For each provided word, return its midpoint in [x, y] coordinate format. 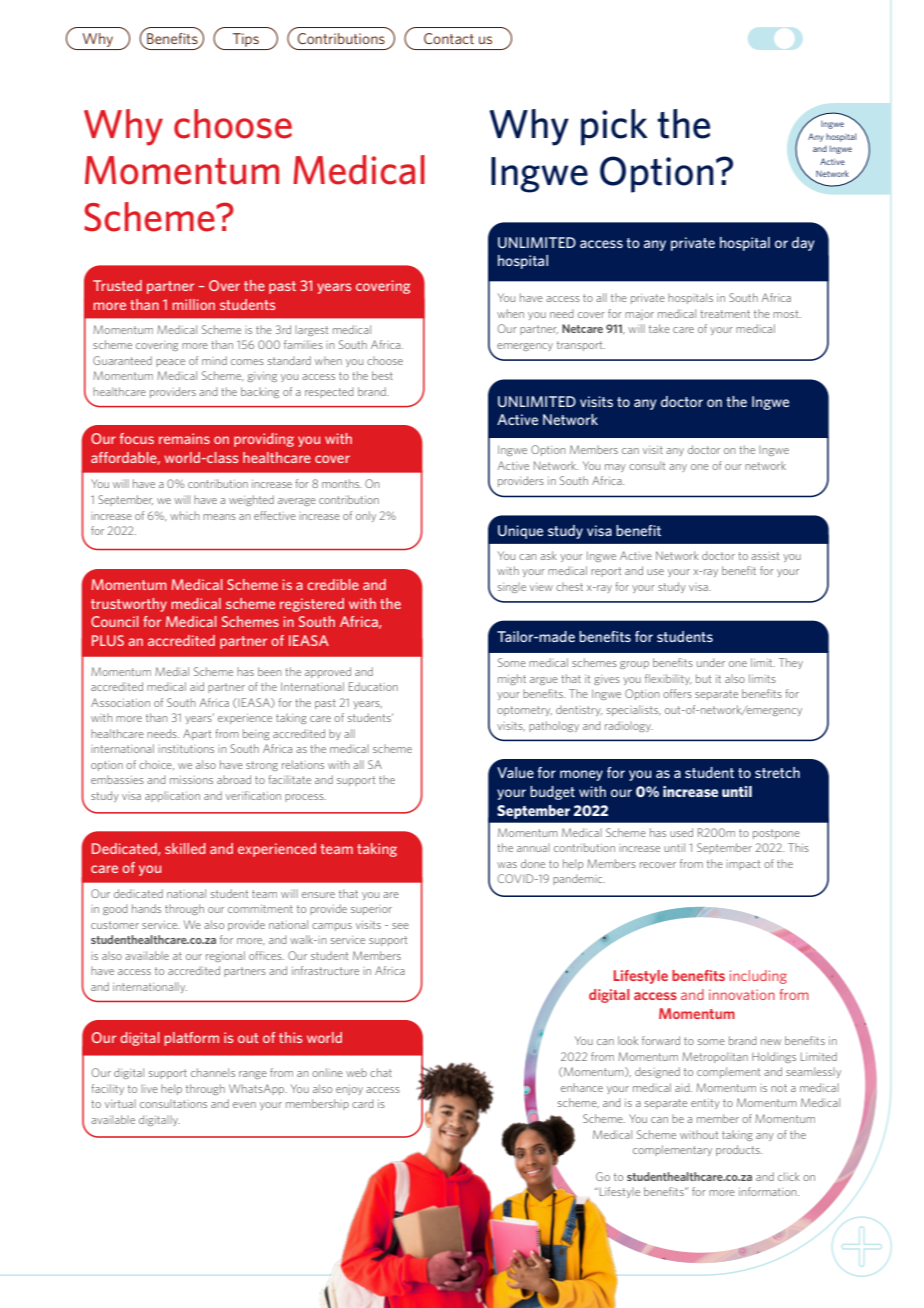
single [512, 587]
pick [614, 127]
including [758, 977]
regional [225, 956]
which [184, 515]
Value [515, 772]
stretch [777, 772]
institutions [186, 749]
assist [765, 556]
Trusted [117, 285]
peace [170, 363]
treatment [725, 314]
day [803, 244]
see [400, 926]
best [382, 375]
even [244, 1105]
